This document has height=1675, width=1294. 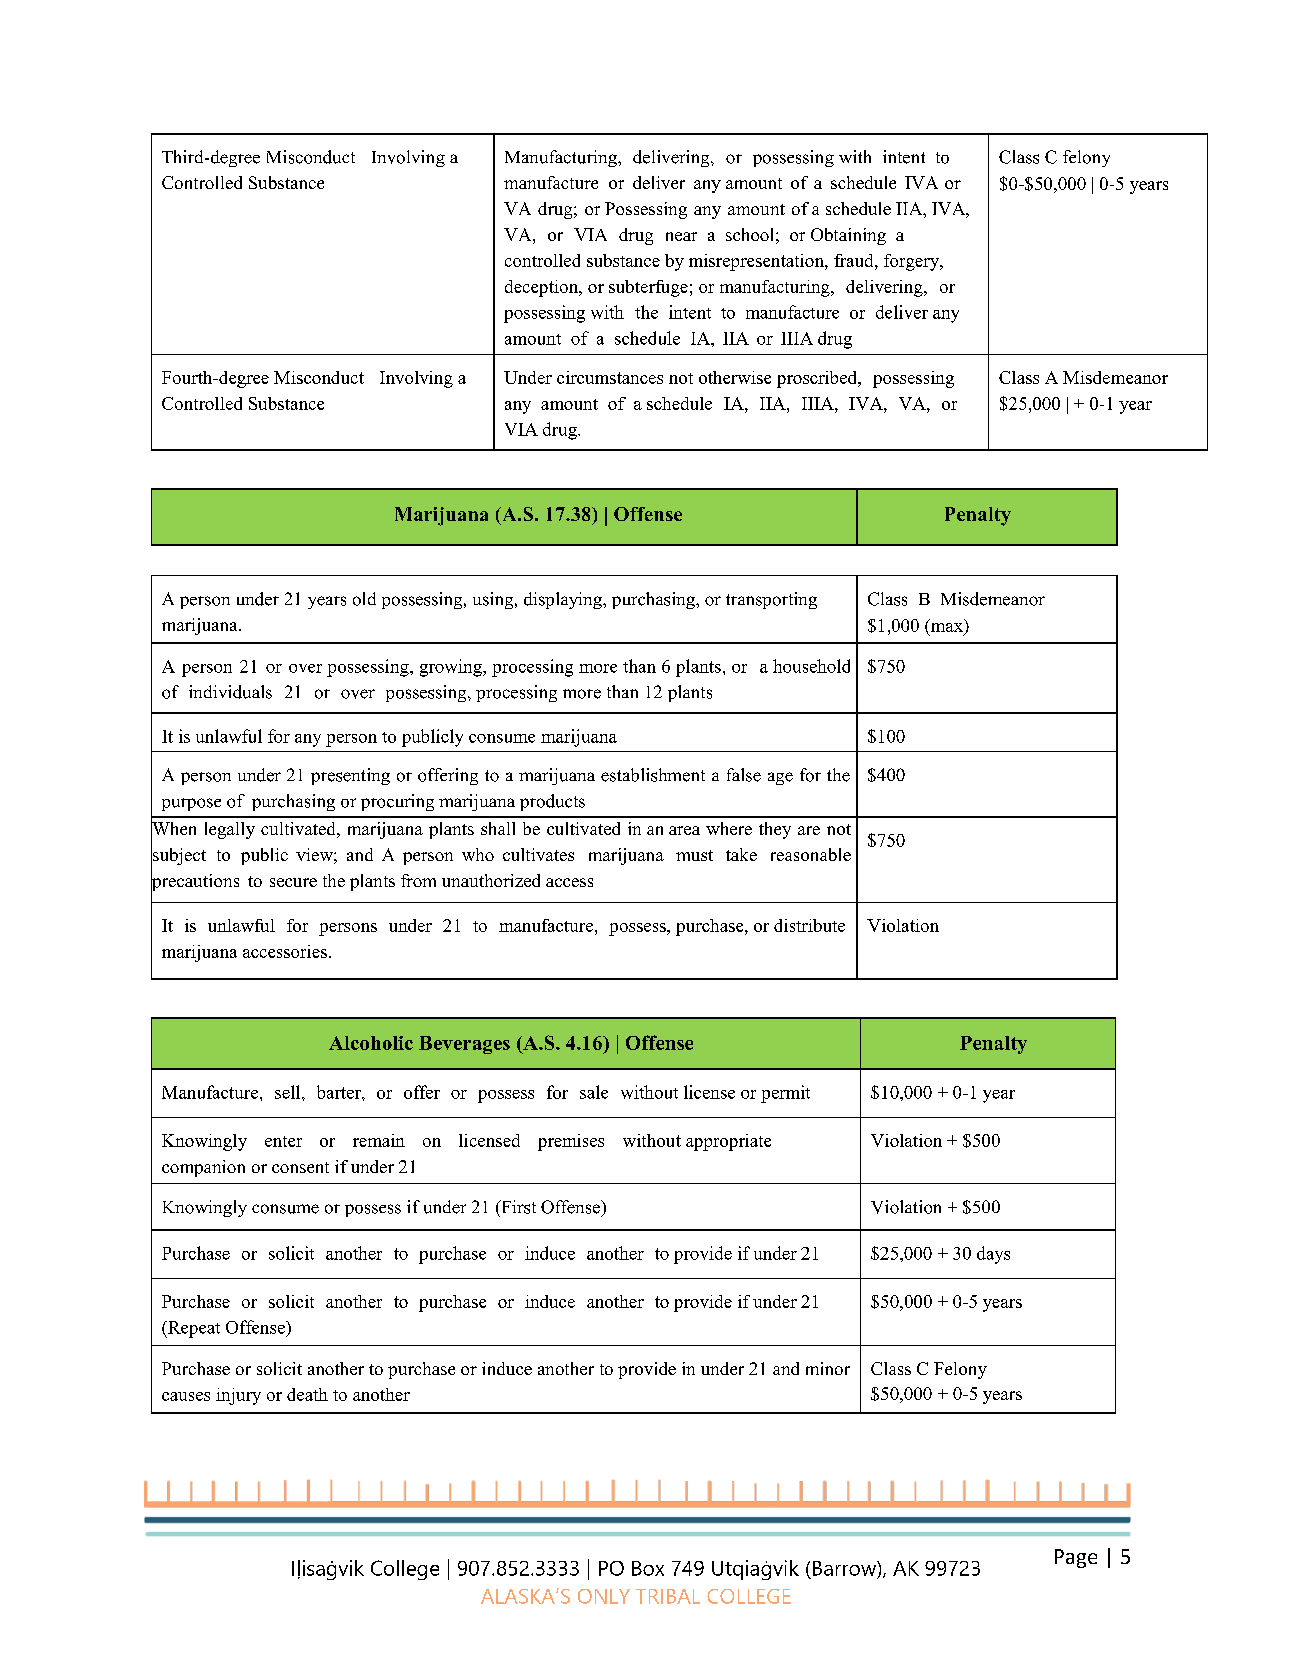 I want to click on distribute, so click(x=809, y=925).
